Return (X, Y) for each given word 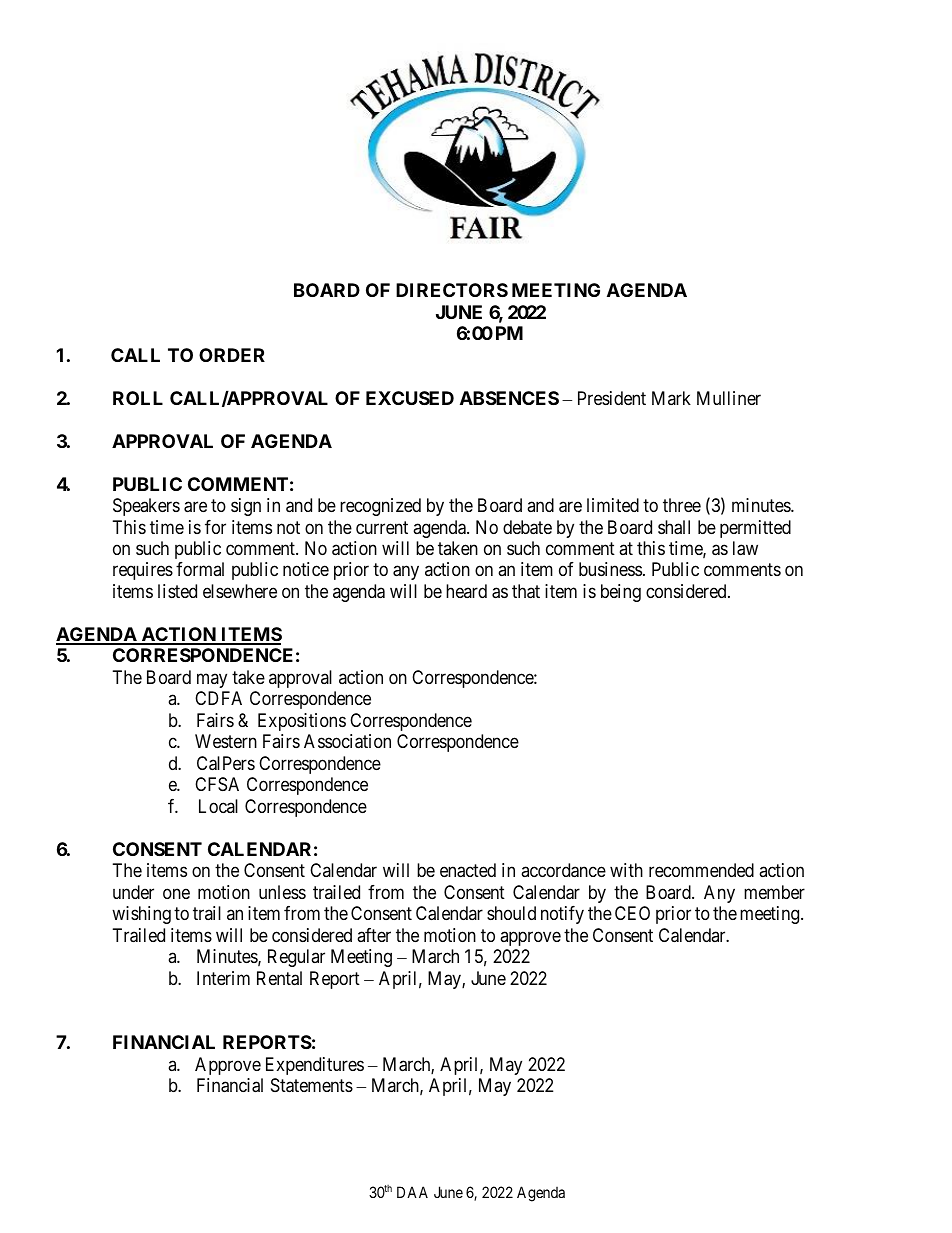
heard (466, 591)
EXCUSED (410, 398)
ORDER (232, 355)
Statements (312, 1085)
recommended (701, 870)
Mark (671, 398)
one (176, 893)
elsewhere (240, 591)
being (621, 593)
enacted (468, 870)
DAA (412, 1192)
